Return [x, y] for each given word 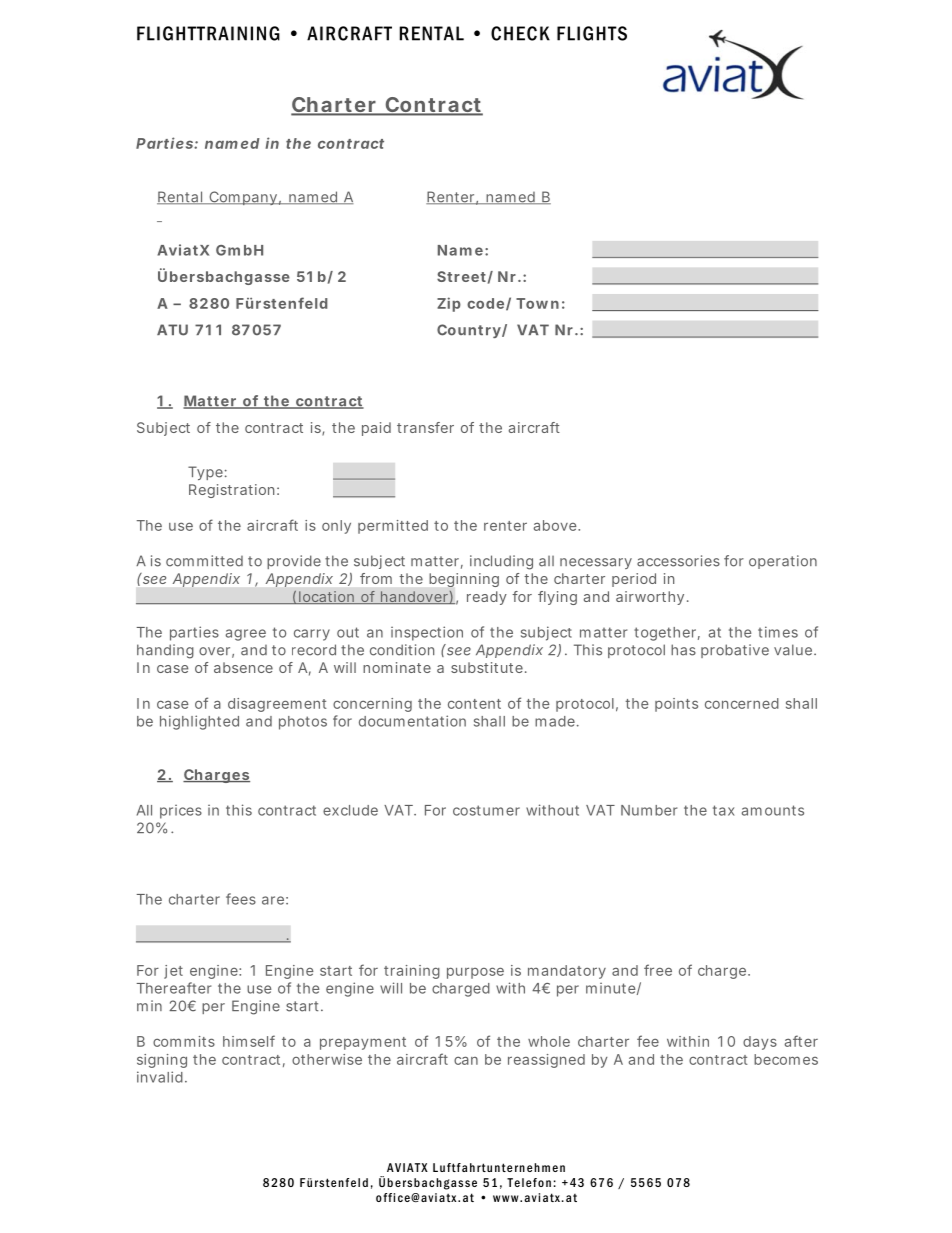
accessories [678, 561]
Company [243, 198]
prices [181, 812]
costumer [486, 810]
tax [724, 810]
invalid [160, 1077]
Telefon [529, 1182]
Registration [231, 491]
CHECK [520, 33]
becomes [786, 1059]
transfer [425, 427]
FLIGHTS [592, 33]
